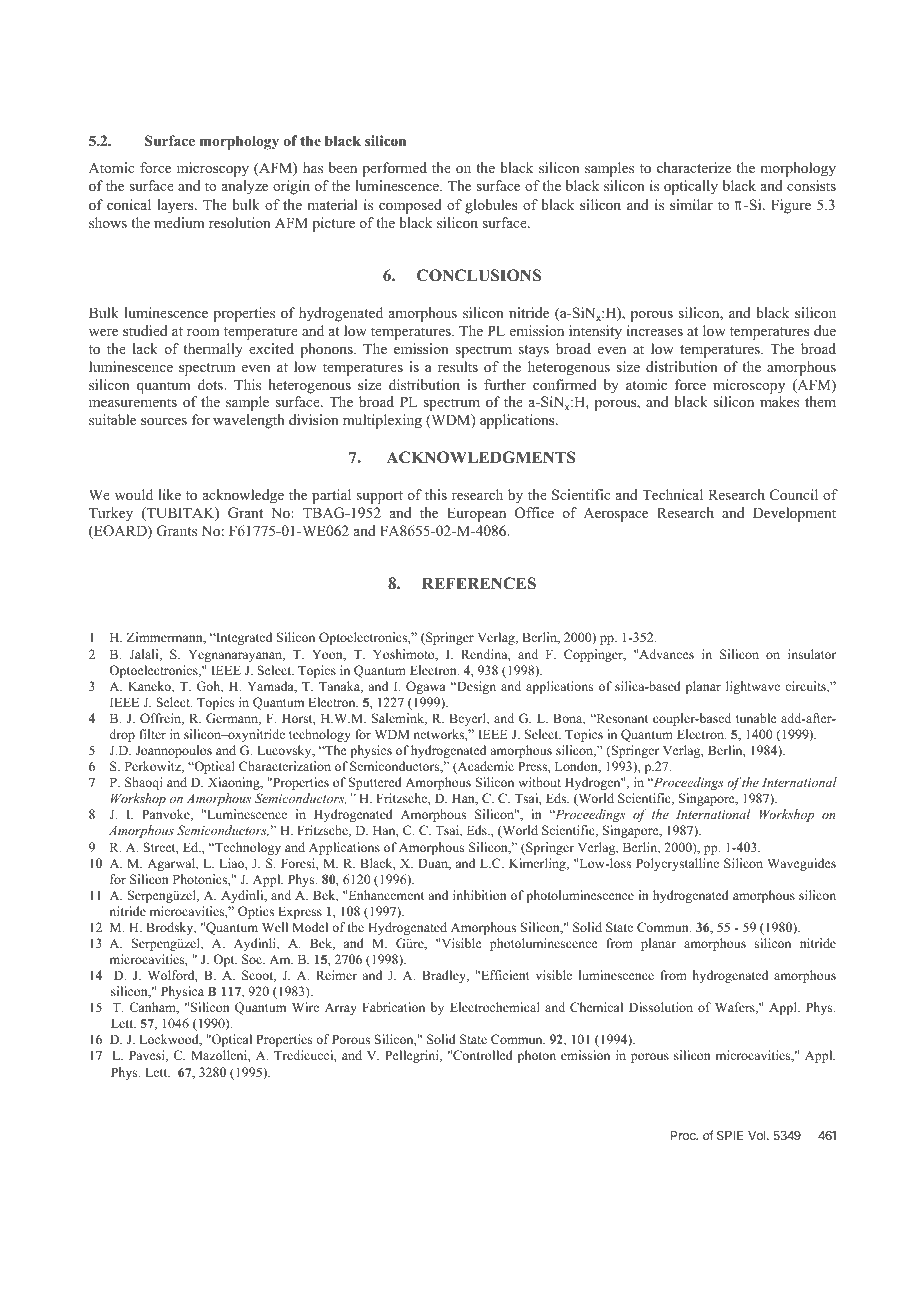 The width and height of the image is (924, 1308). I want to click on Optics, so click(256, 912).
